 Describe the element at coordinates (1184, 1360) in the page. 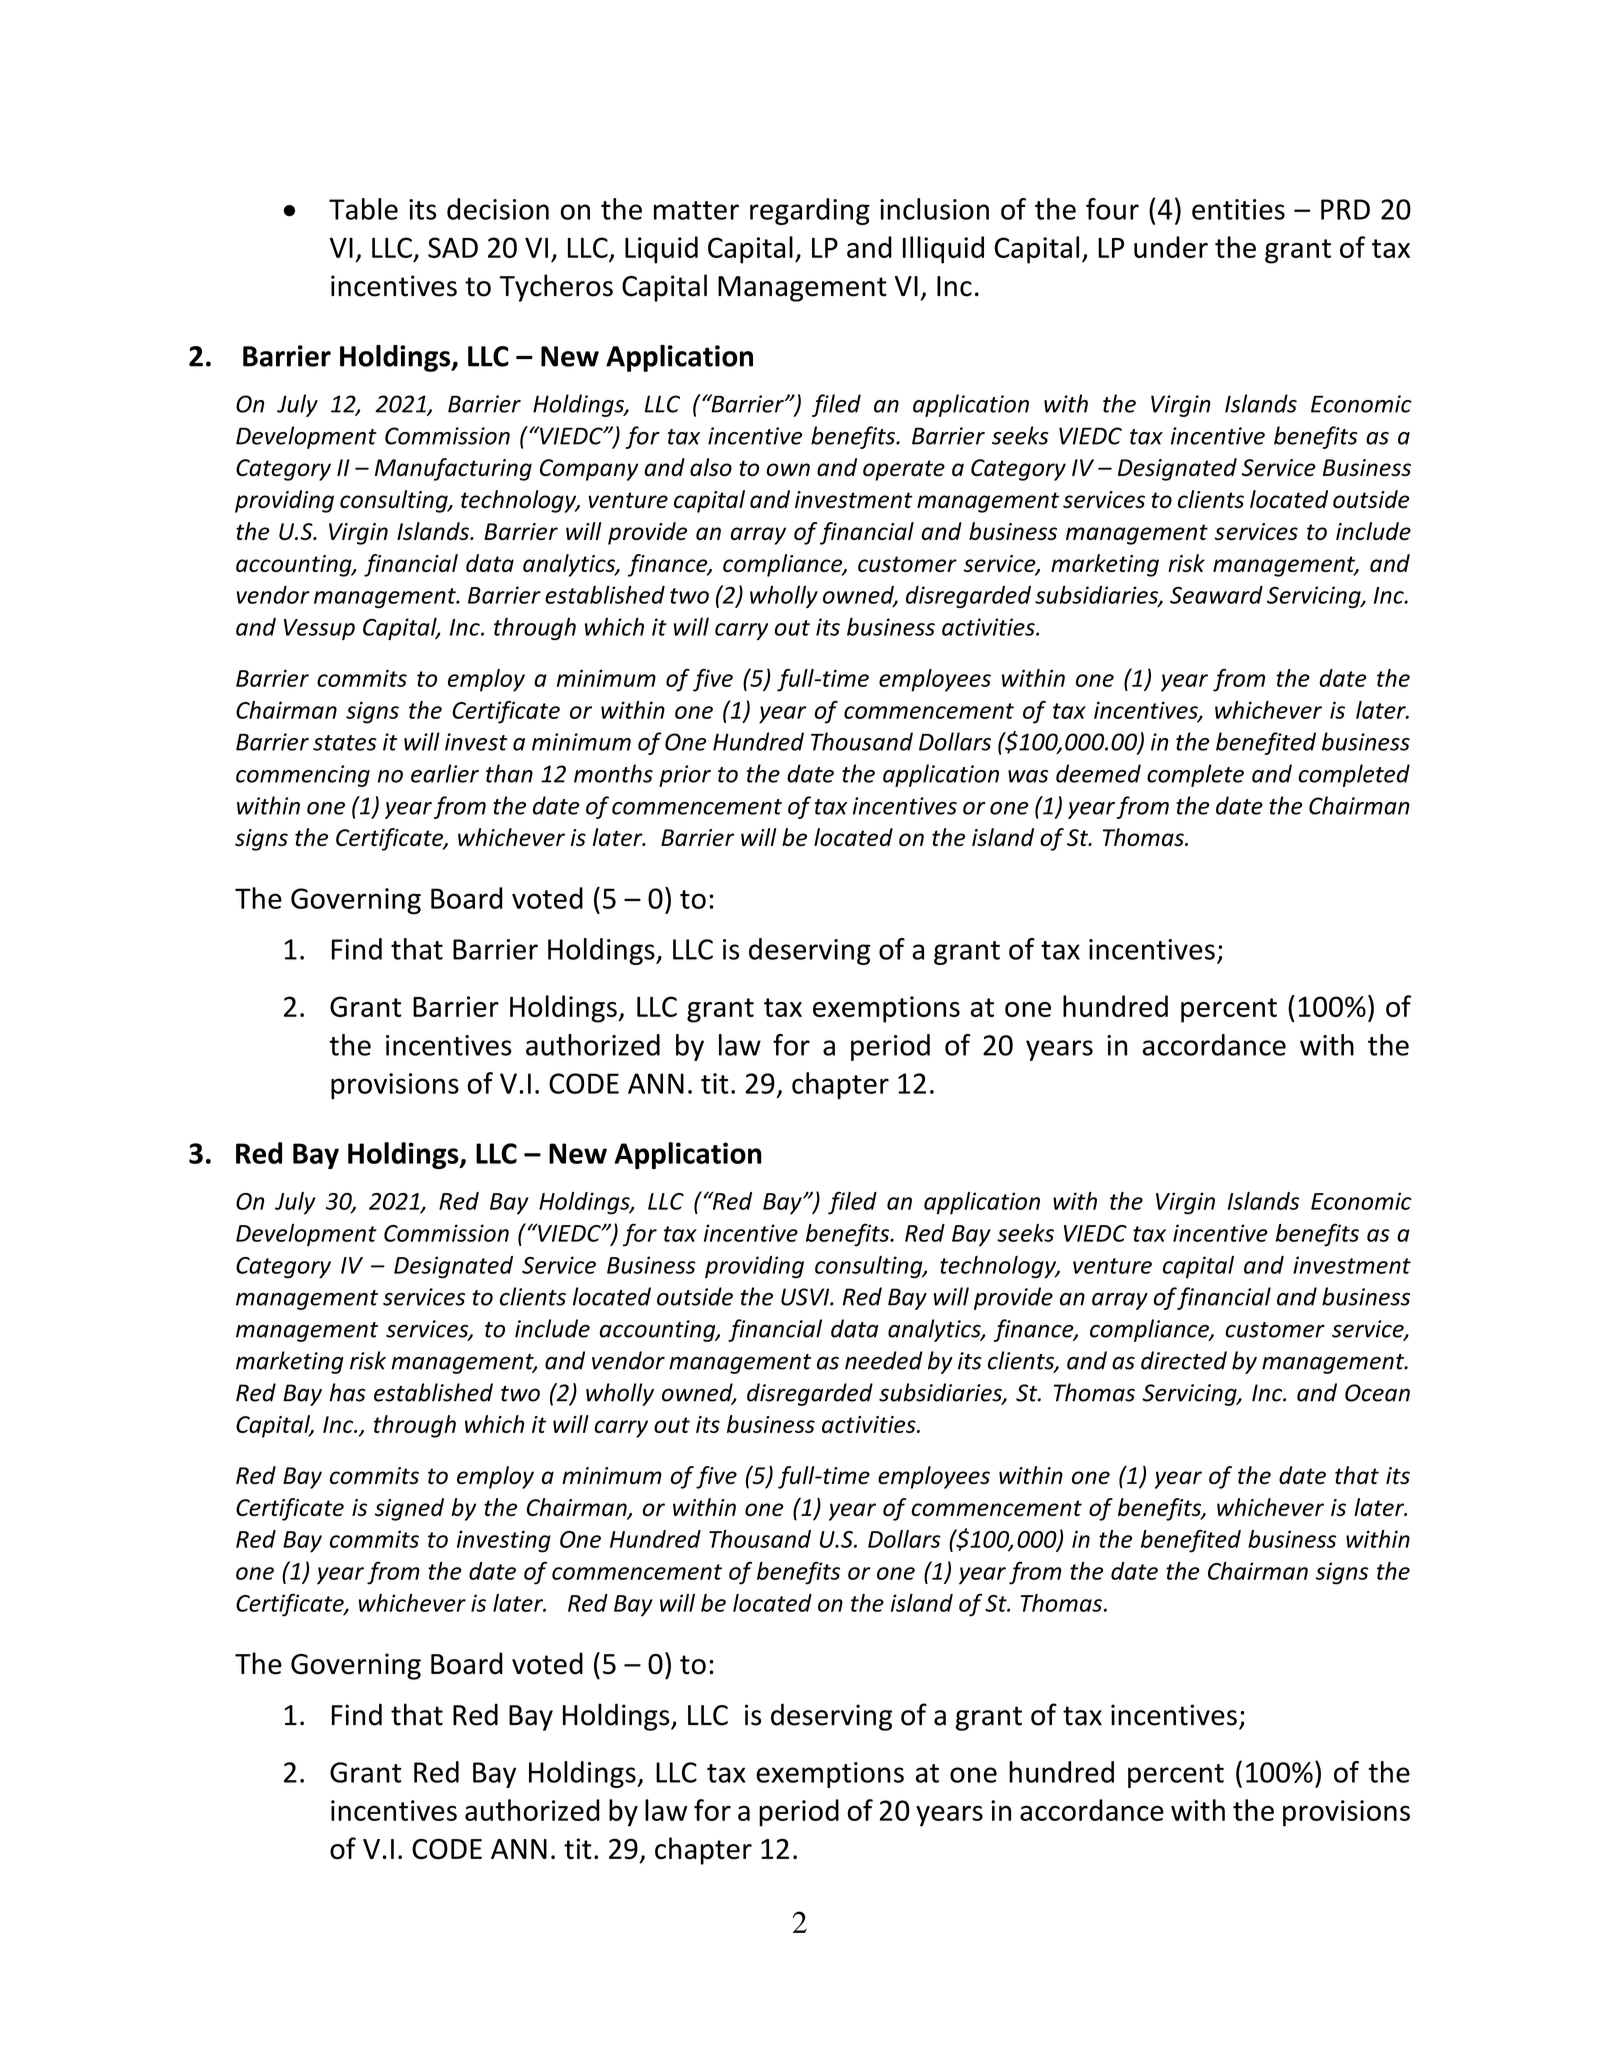

I see `directed` at that location.
